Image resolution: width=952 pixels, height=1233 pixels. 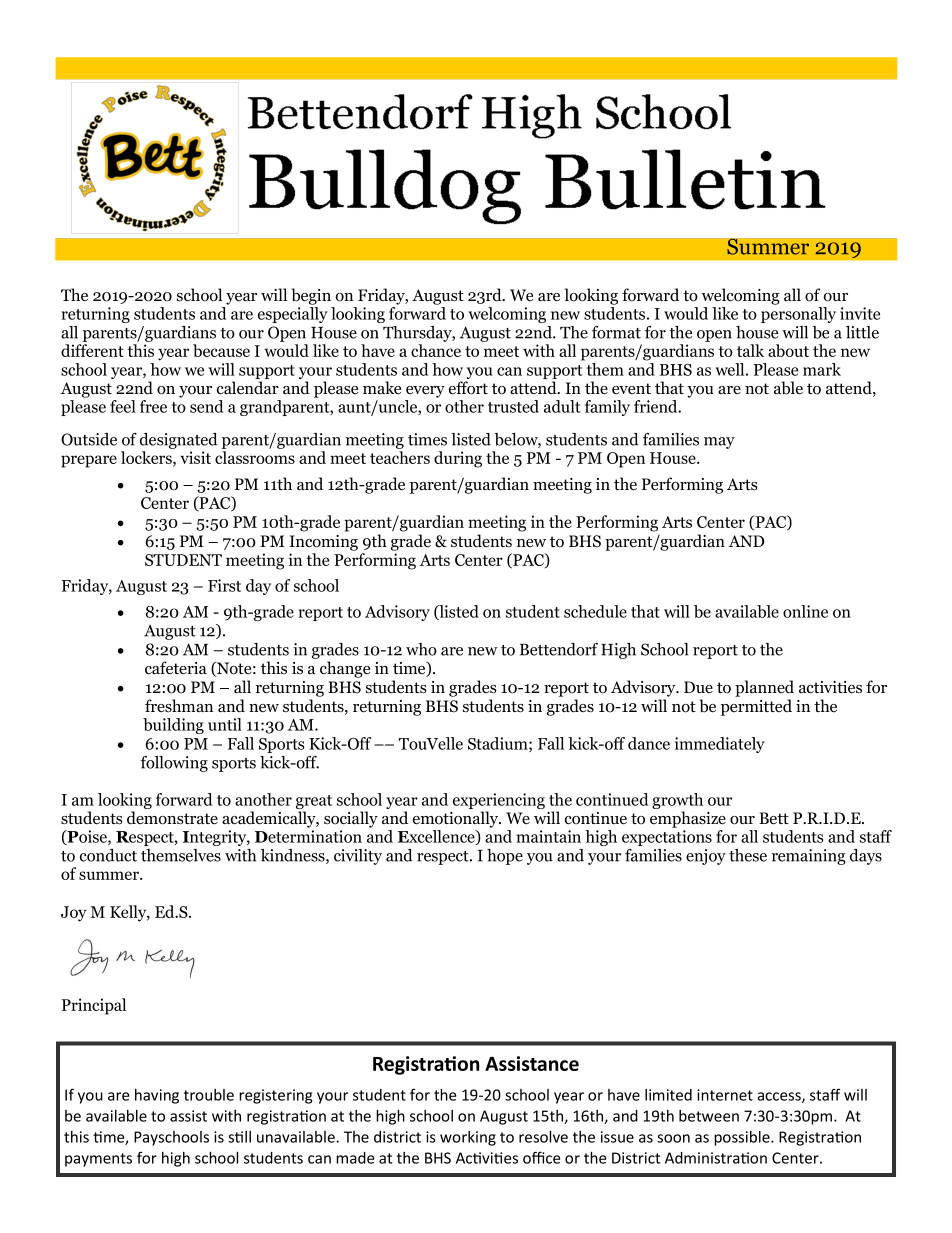 What do you see at coordinates (468, 1138) in the page?
I see `working` at bounding box center [468, 1138].
